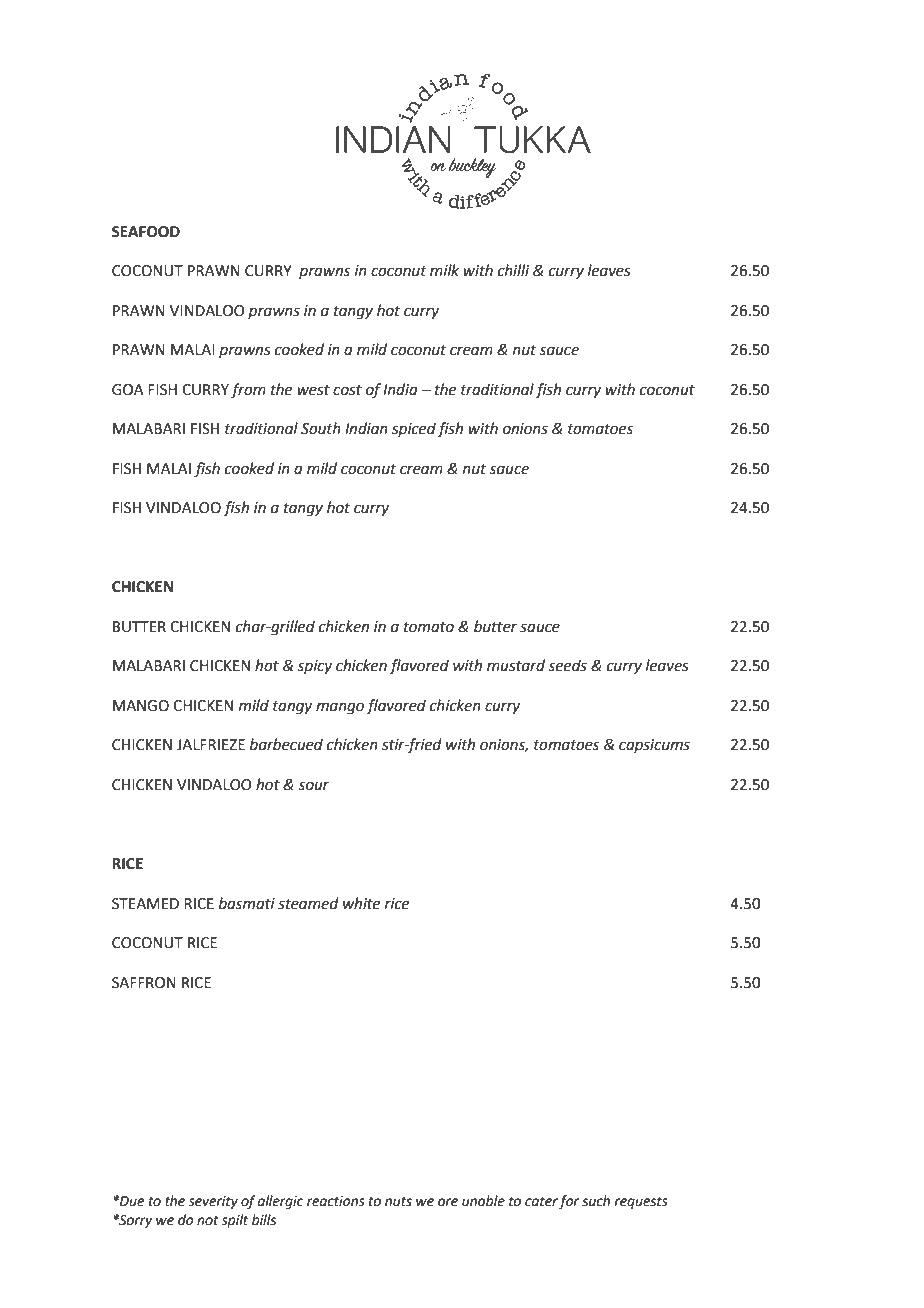  I want to click on SEAFOOD, so click(146, 232).
